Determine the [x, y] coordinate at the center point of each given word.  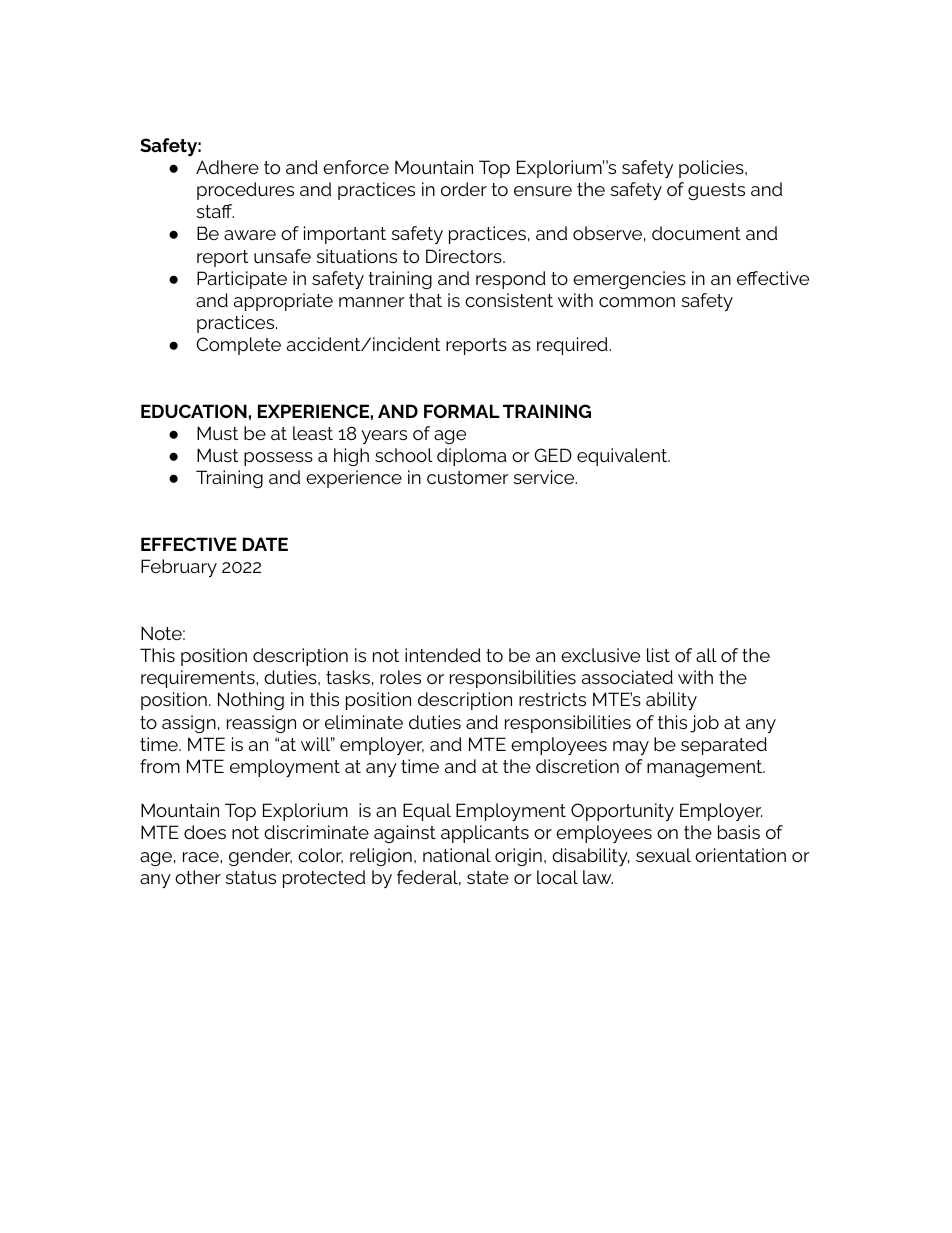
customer [468, 477]
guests [716, 191]
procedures [245, 191]
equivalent [623, 457]
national [457, 855]
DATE [265, 544]
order [464, 189]
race [202, 857]
